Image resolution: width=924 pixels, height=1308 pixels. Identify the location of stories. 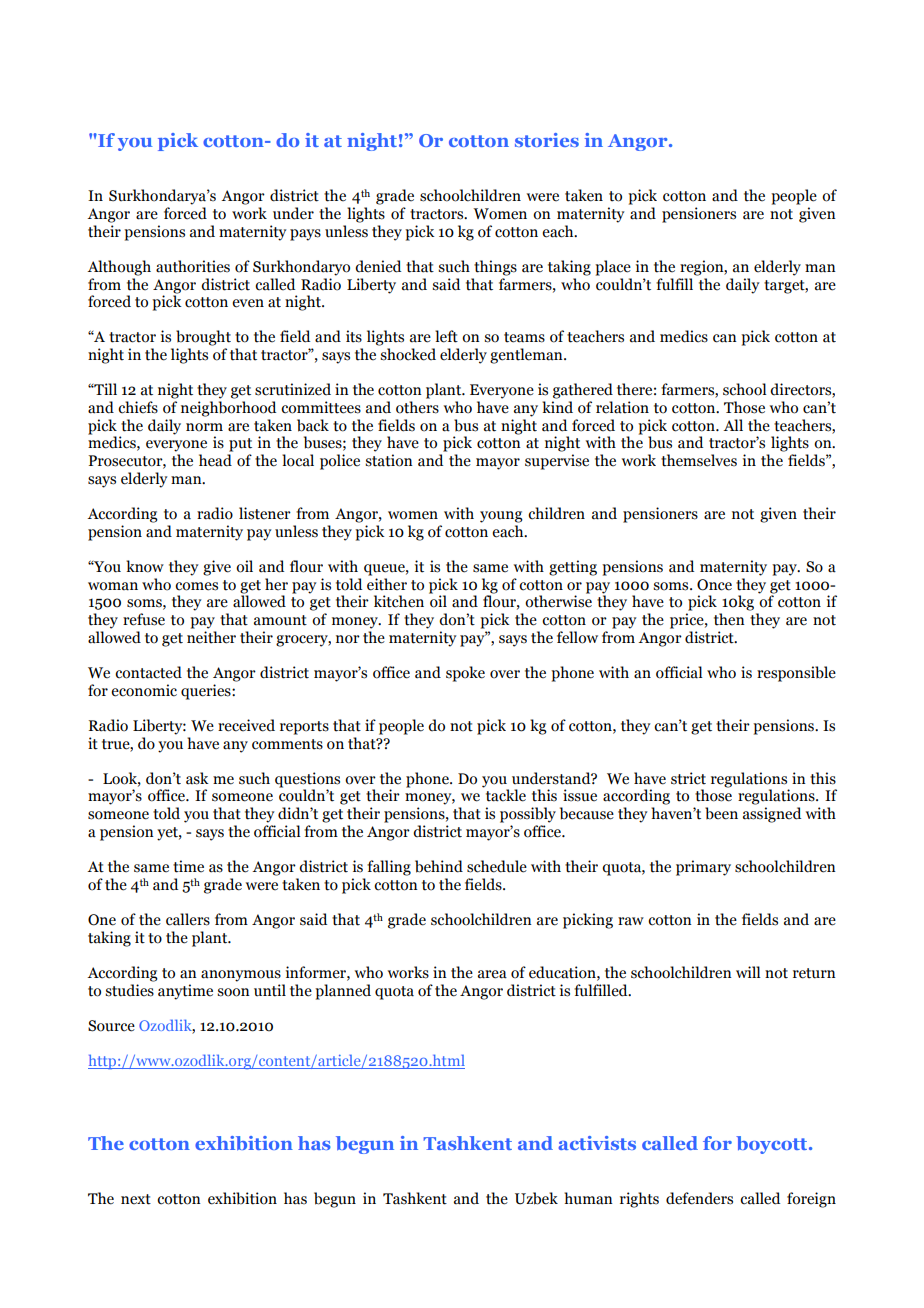
(547, 140).
